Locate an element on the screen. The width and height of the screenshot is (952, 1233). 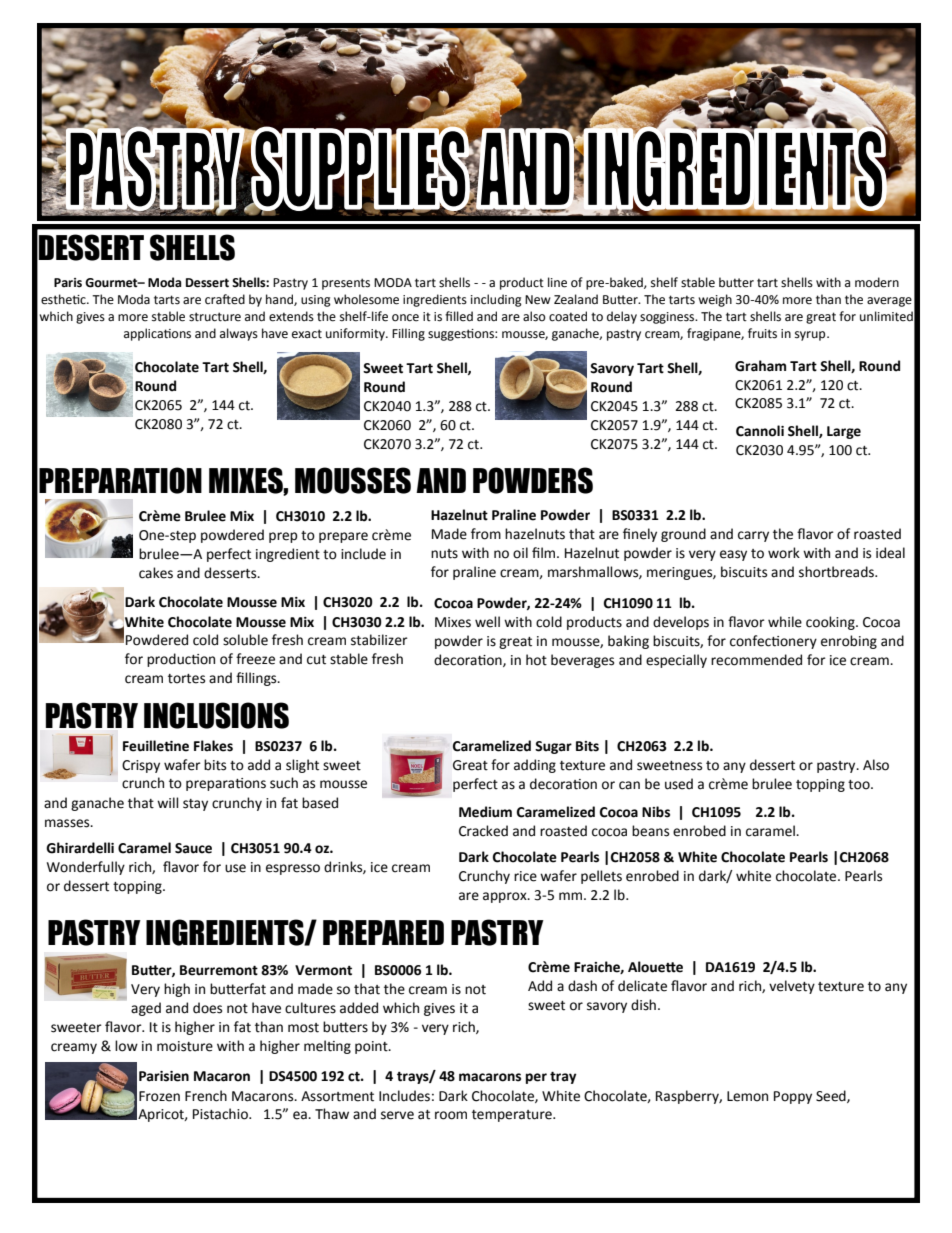
Frozen is located at coordinates (159, 1096).
